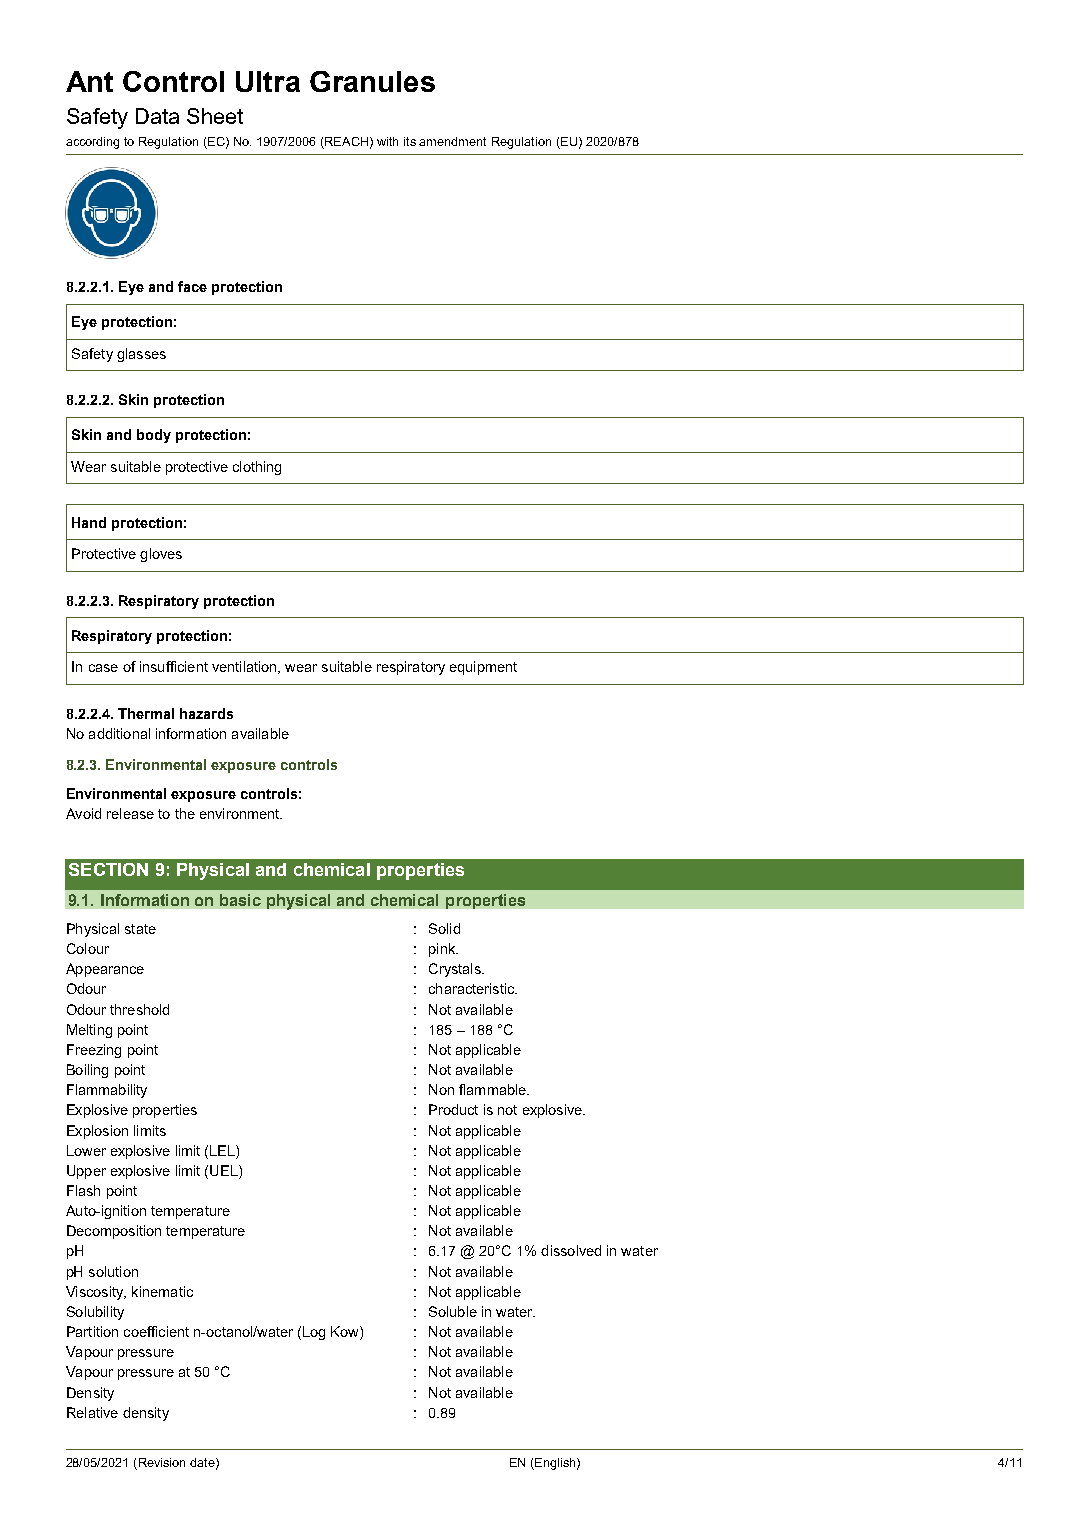 The height and width of the document is (1537, 1087). What do you see at coordinates (156, 1331) in the document?
I see `coefficient` at bounding box center [156, 1331].
